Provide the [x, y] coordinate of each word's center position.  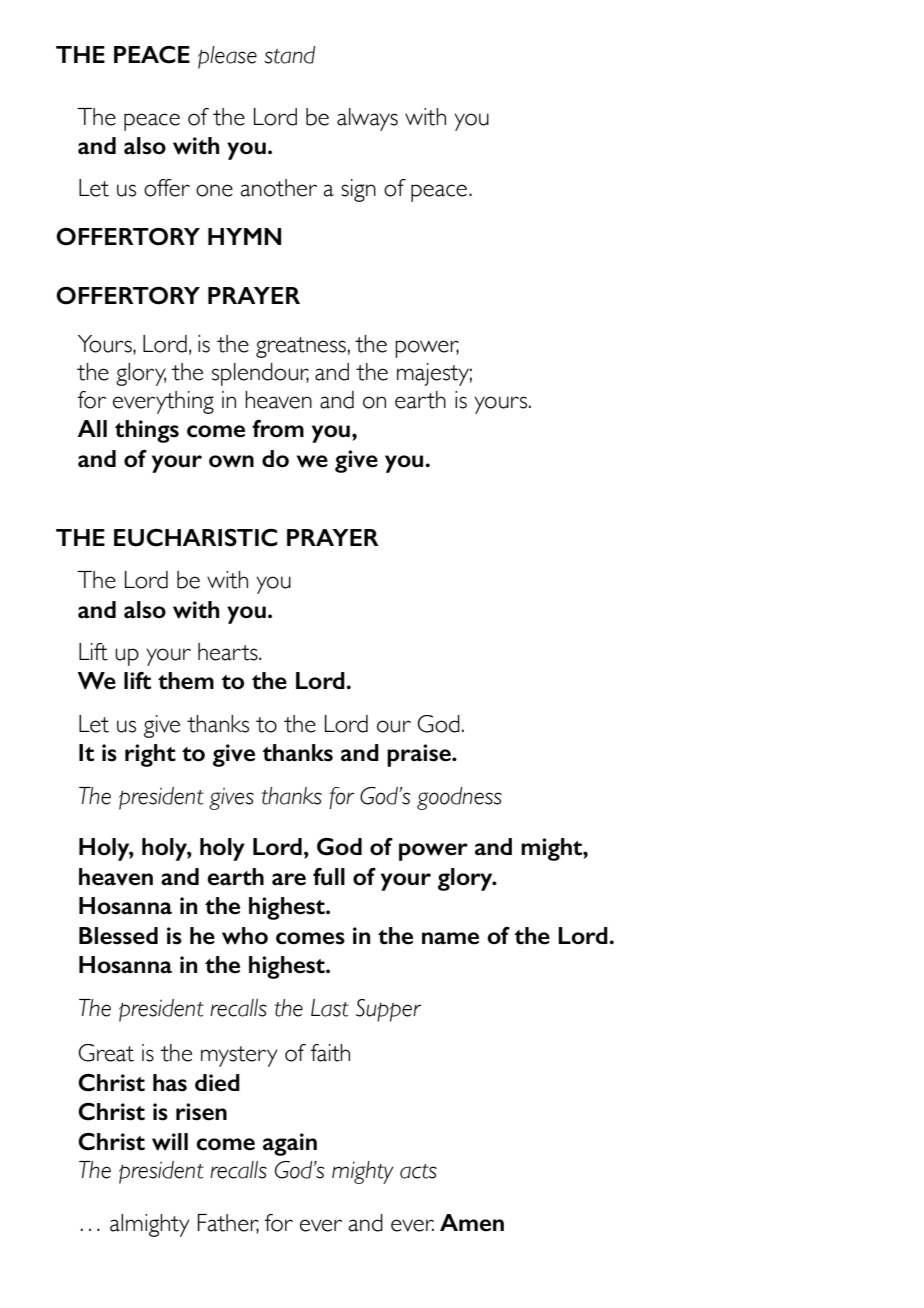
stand [289, 55]
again [290, 1144]
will [170, 1142]
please [227, 57]
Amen [472, 1223]
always [367, 119]
